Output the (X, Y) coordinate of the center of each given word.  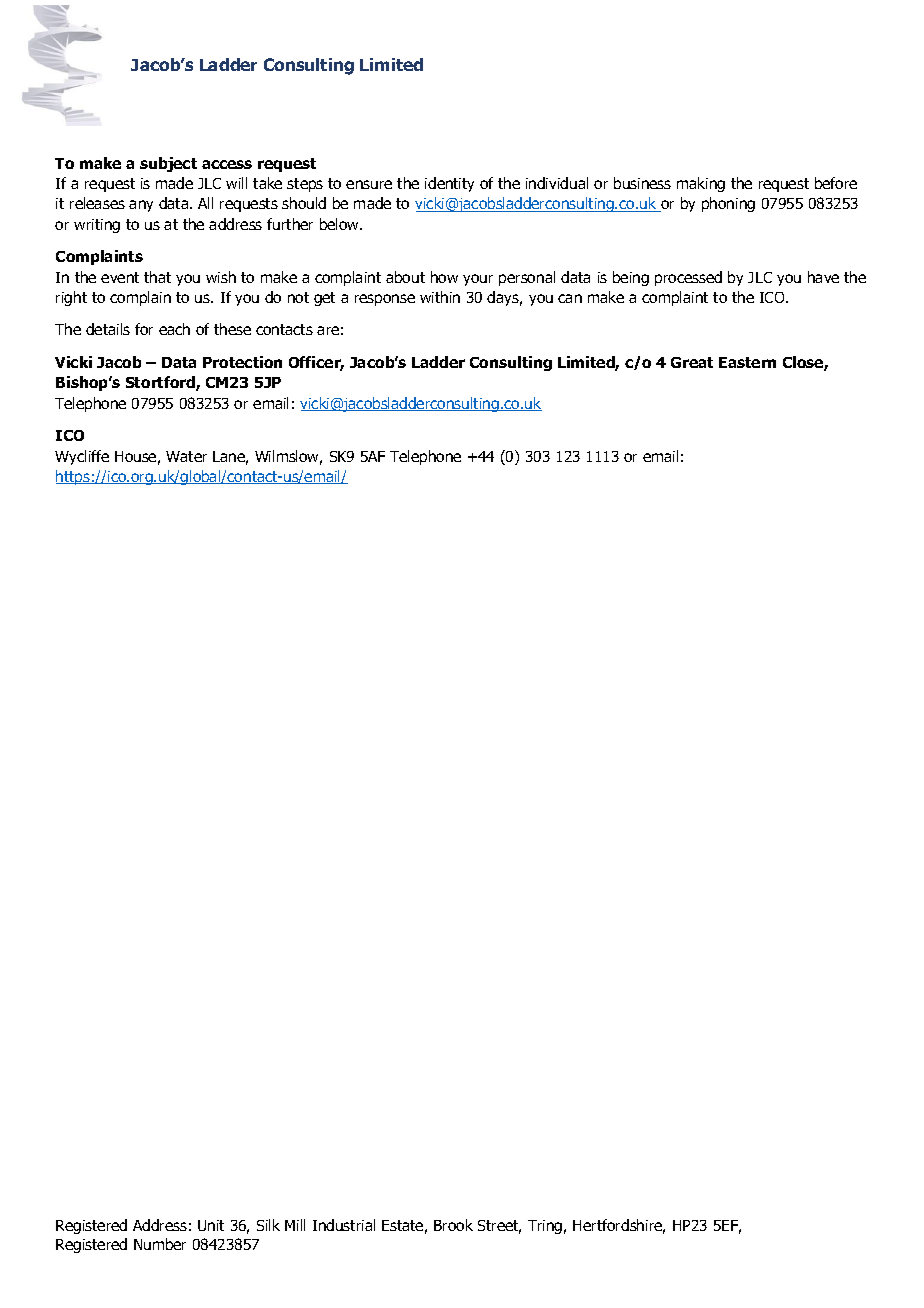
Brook (453, 1225)
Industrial (344, 1225)
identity (449, 184)
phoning (728, 204)
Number (160, 1244)
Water (186, 456)
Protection (242, 362)
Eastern (747, 362)
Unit (211, 1225)
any (141, 206)
